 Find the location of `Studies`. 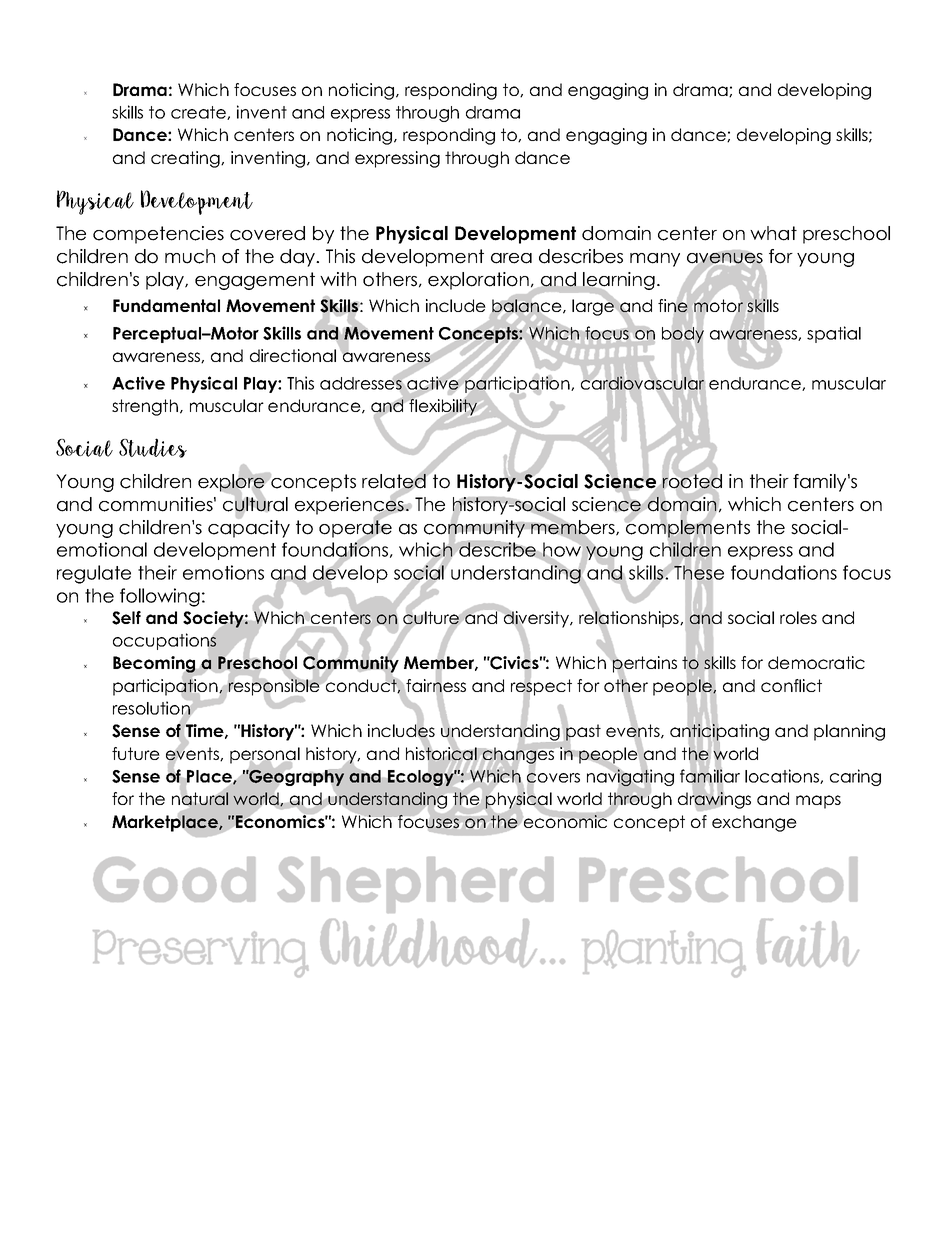

Studies is located at coordinates (153, 448).
